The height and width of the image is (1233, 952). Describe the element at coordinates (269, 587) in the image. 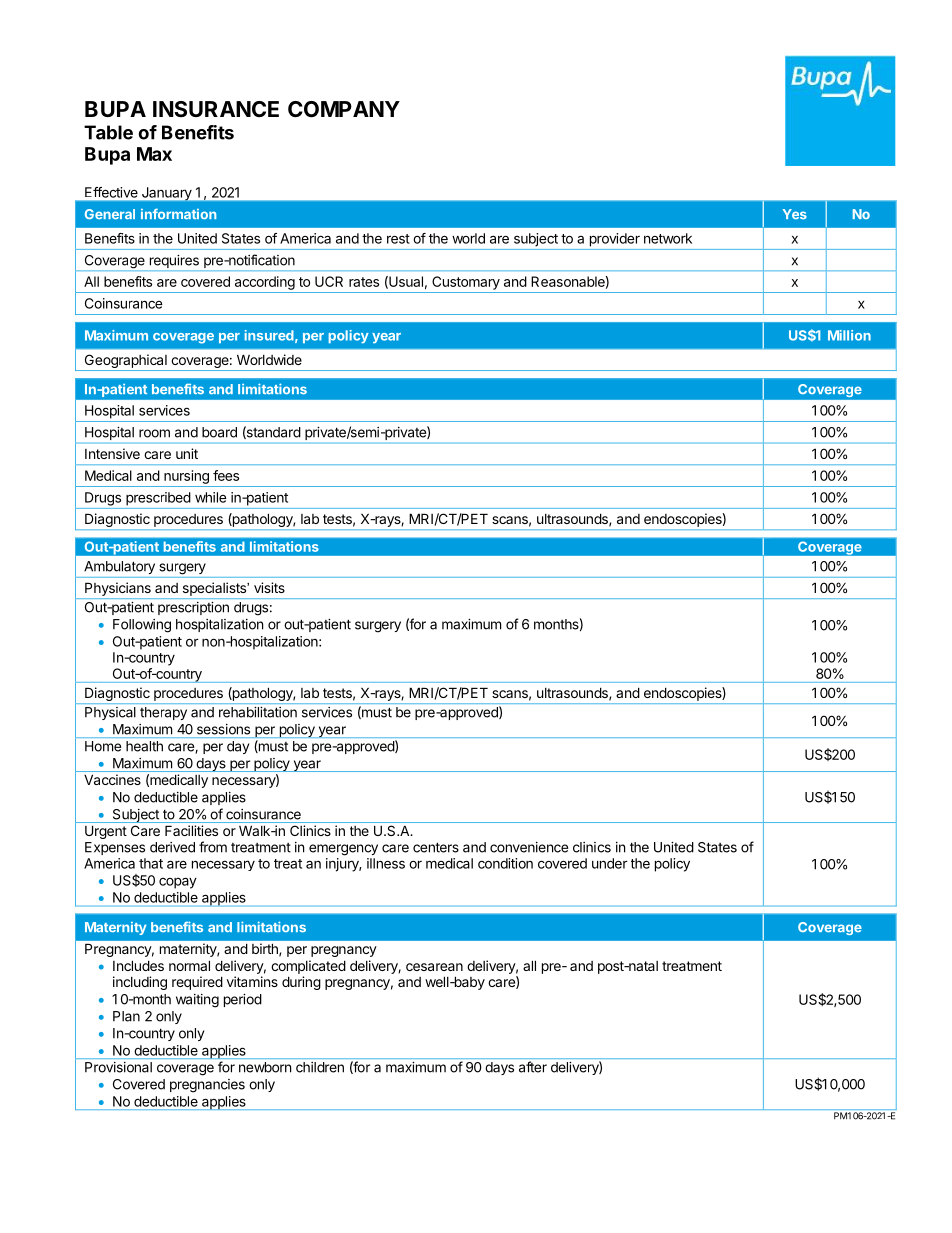

I see `visits` at that location.
